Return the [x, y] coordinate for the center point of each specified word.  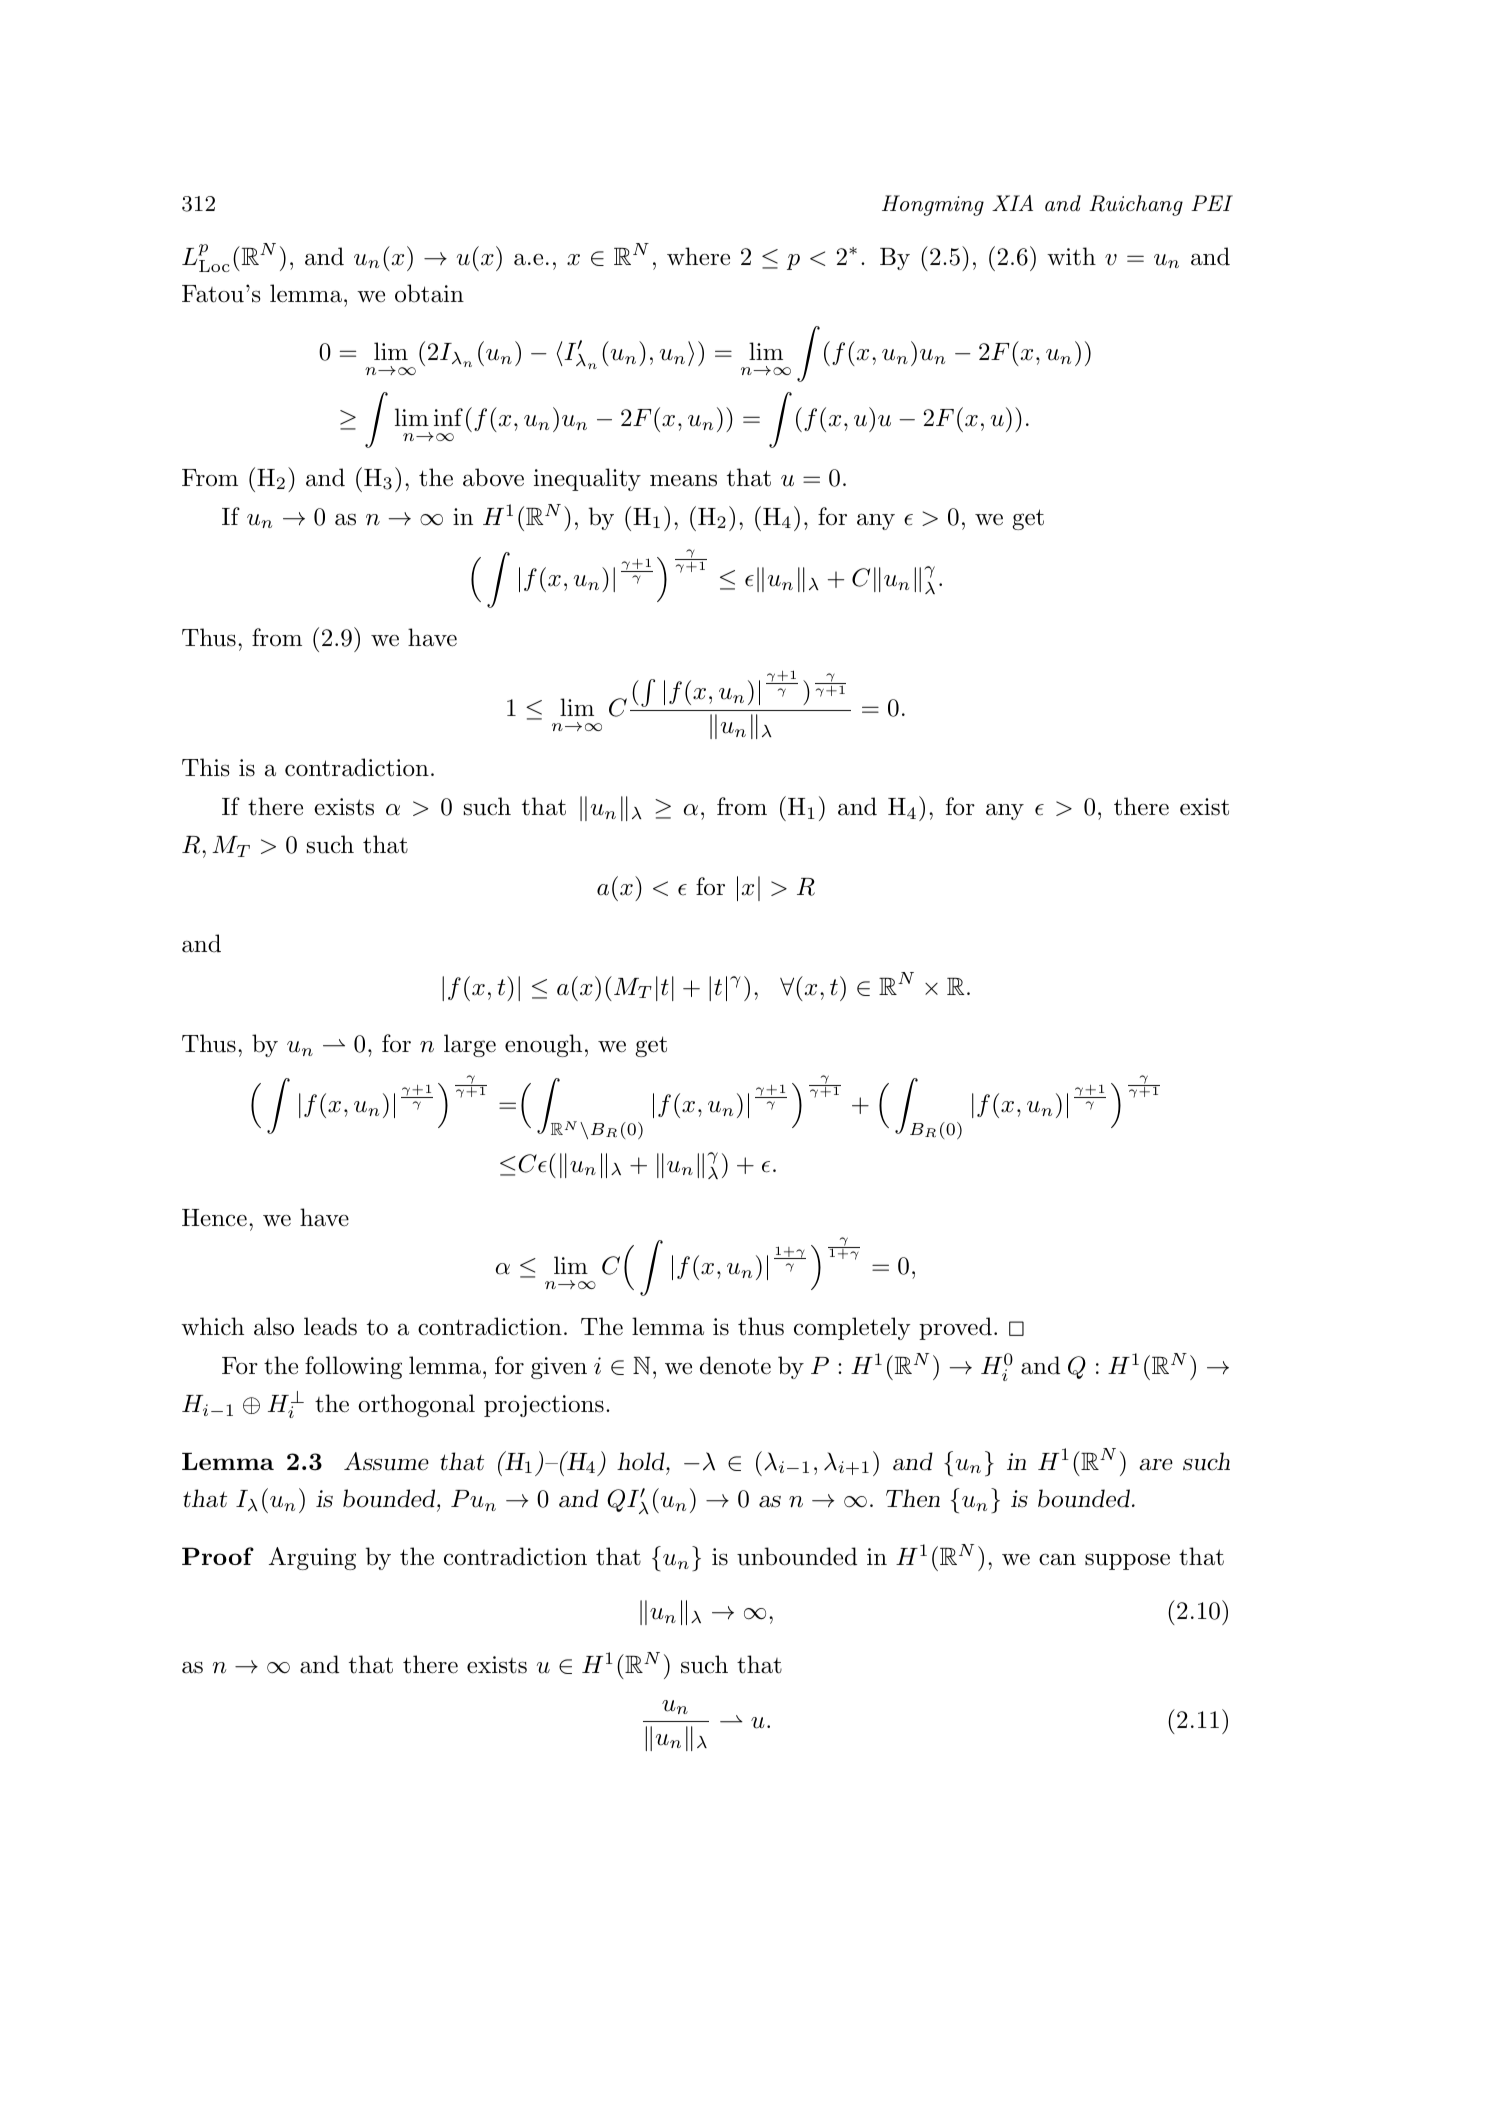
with [1071, 256]
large [470, 1045]
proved [955, 1328]
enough [543, 1045]
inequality [587, 479]
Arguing [312, 1558]
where [698, 256]
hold [642, 1461]
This [206, 767]
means [683, 480]
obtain [429, 293]
